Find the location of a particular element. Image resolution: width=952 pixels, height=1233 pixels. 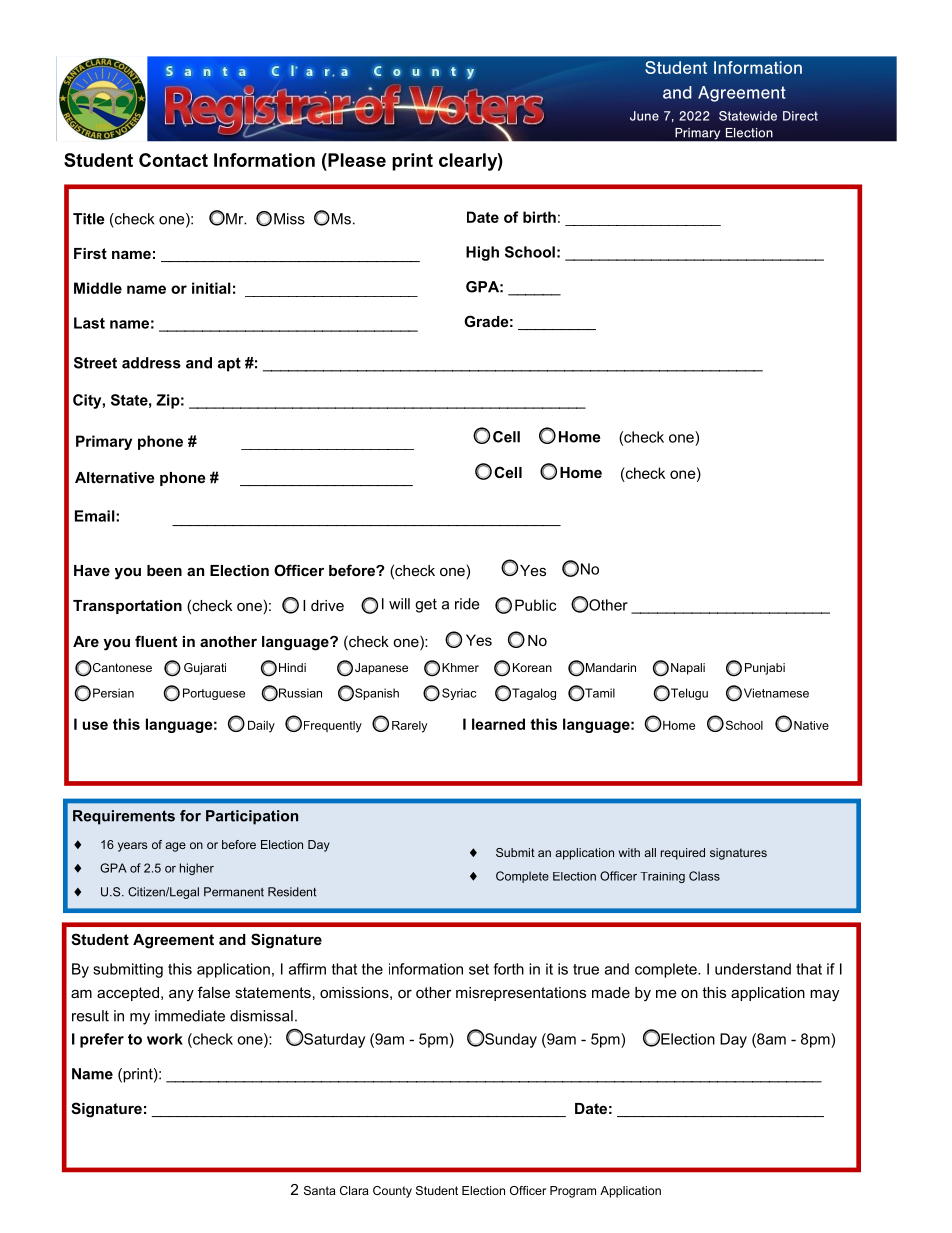

birth is located at coordinates (539, 217).
